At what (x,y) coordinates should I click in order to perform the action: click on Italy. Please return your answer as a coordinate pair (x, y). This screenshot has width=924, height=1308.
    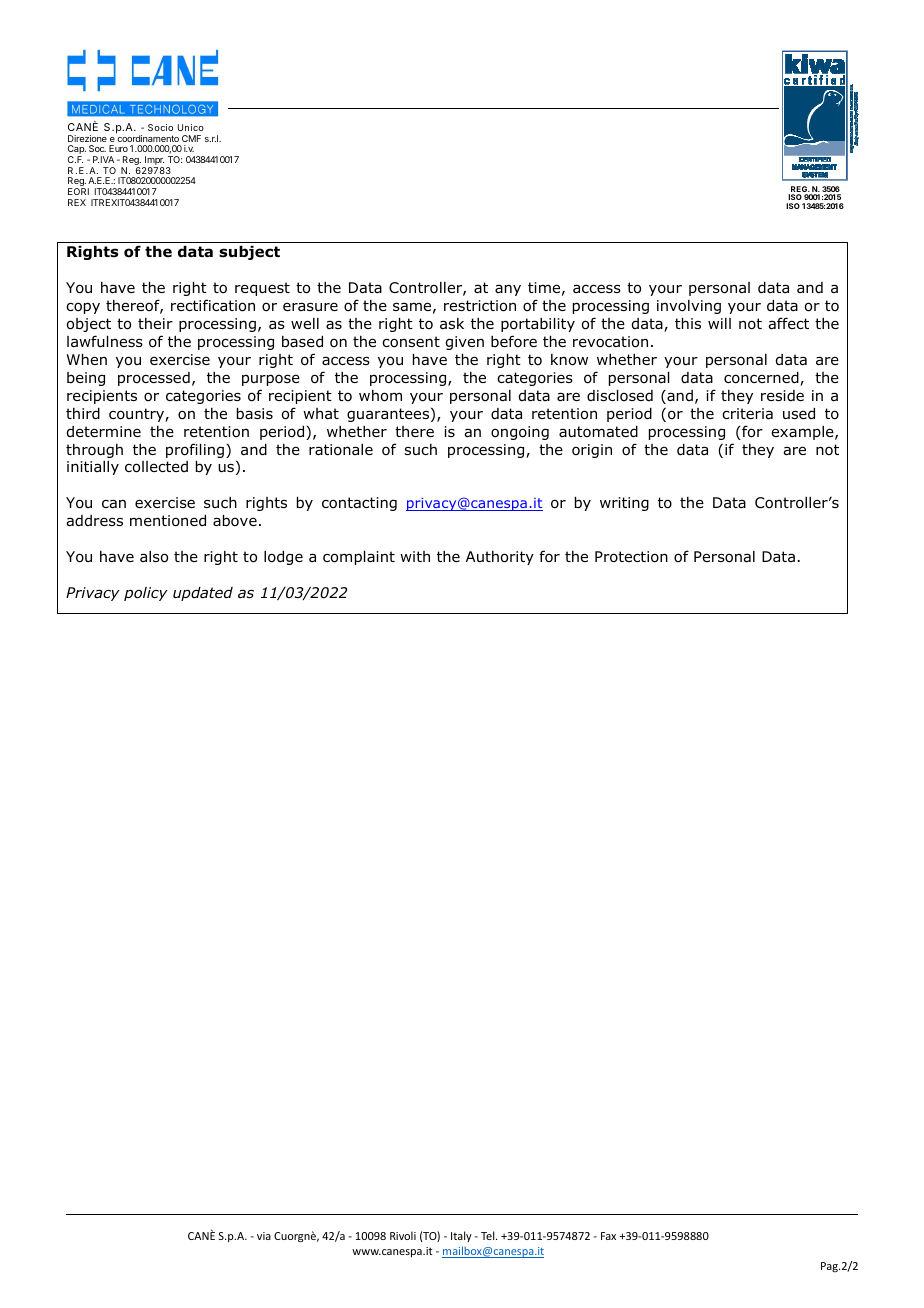
    Looking at the image, I should click on (461, 1236).
